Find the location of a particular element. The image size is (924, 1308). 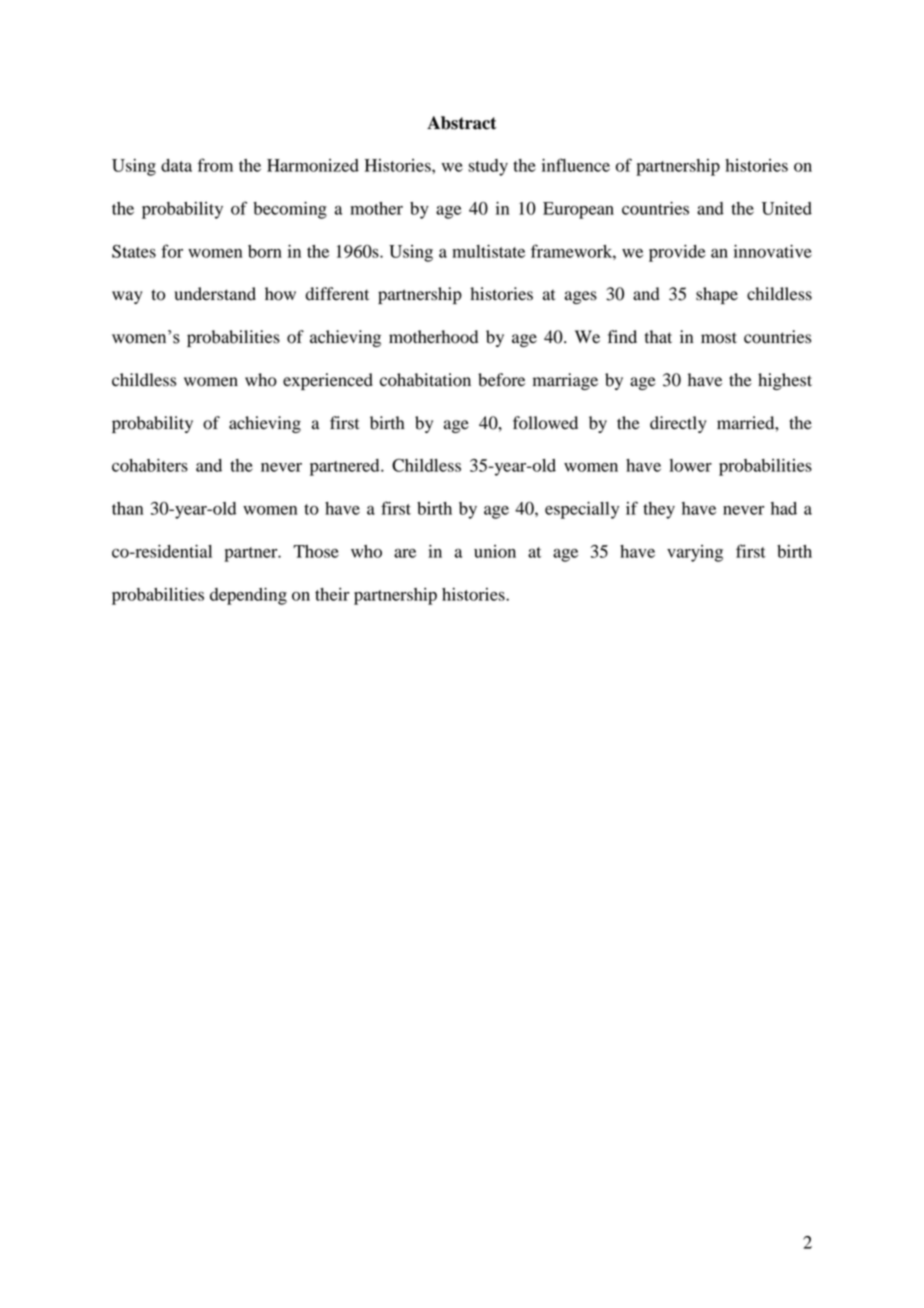

born is located at coordinates (265, 251).
